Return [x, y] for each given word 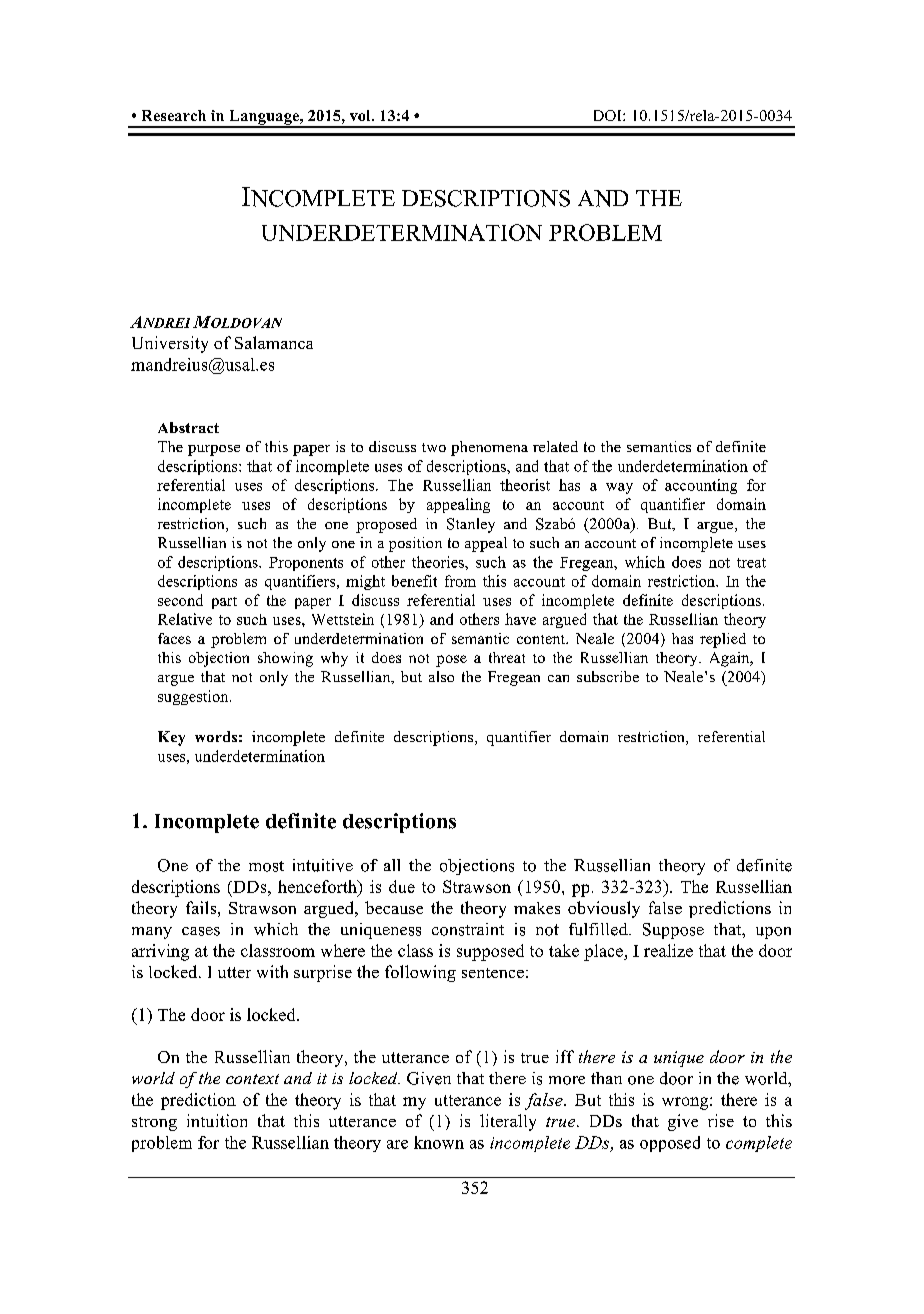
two [434, 447]
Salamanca [274, 342]
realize [668, 950]
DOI [609, 115]
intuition [217, 1120]
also [441, 676]
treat [751, 563]
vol [361, 115]
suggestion [194, 697]
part [224, 603]
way [619, 488]
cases [201, 931]
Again [731, 659]
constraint [468, 929]
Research [174, 115]
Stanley [471, 525]
